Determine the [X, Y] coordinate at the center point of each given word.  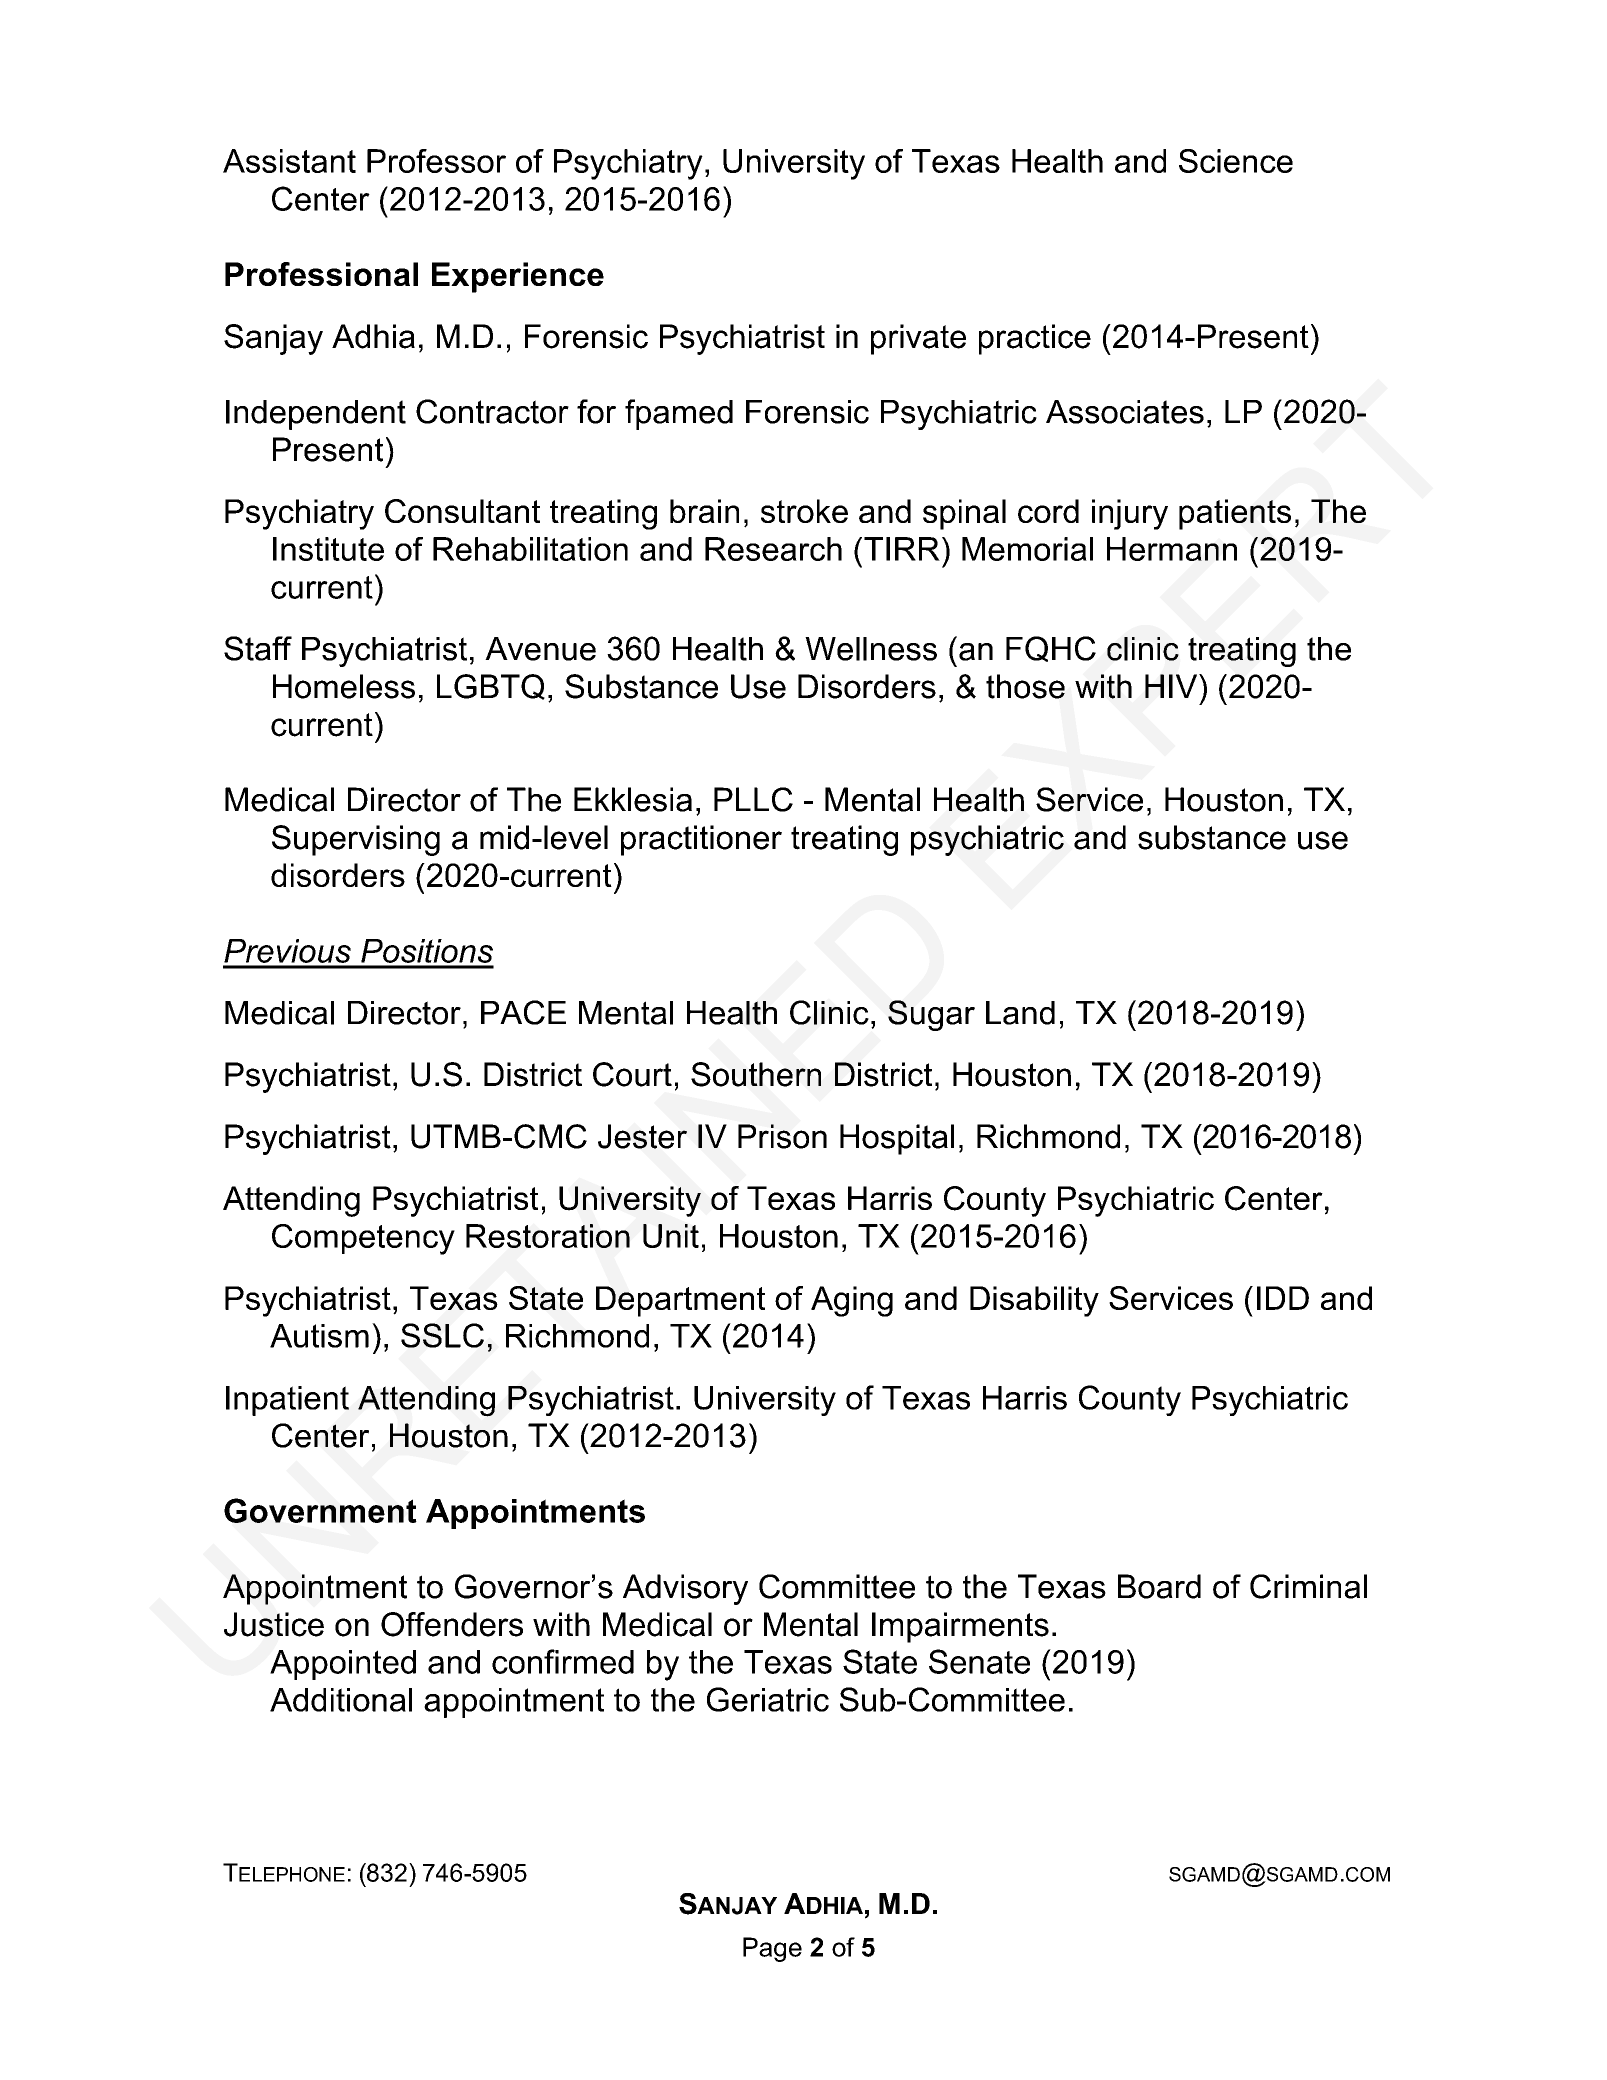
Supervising [356, 840]
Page [772, 1949]
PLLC [753, 799]
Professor [436, 161]
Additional [341, 1700]
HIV [1172, 686]
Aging [852, 1301]
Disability [1034, 1301]
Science [1236, 161]
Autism [319, 1336]
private [918, 339]
